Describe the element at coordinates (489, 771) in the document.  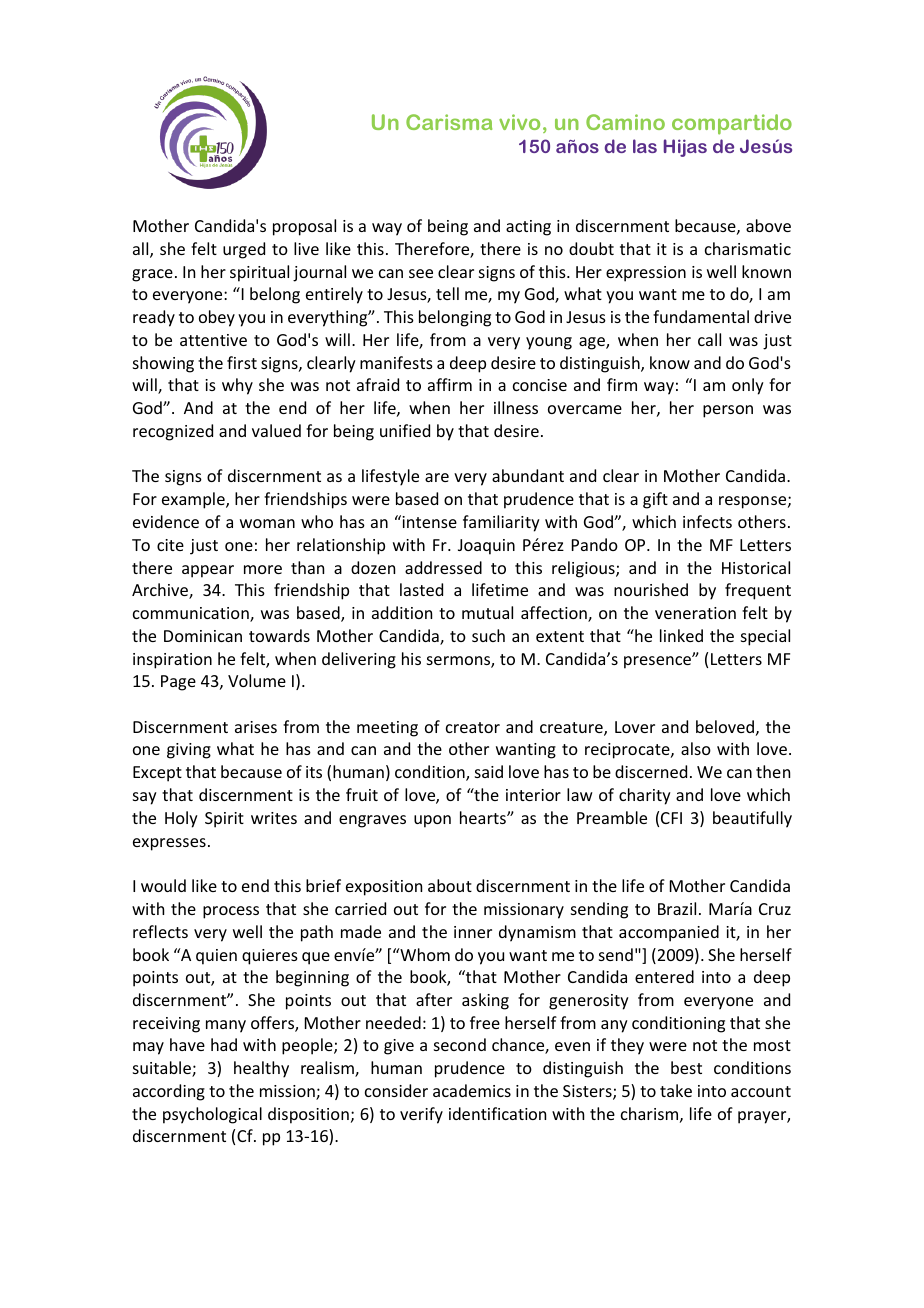
I see `said` at that location.
